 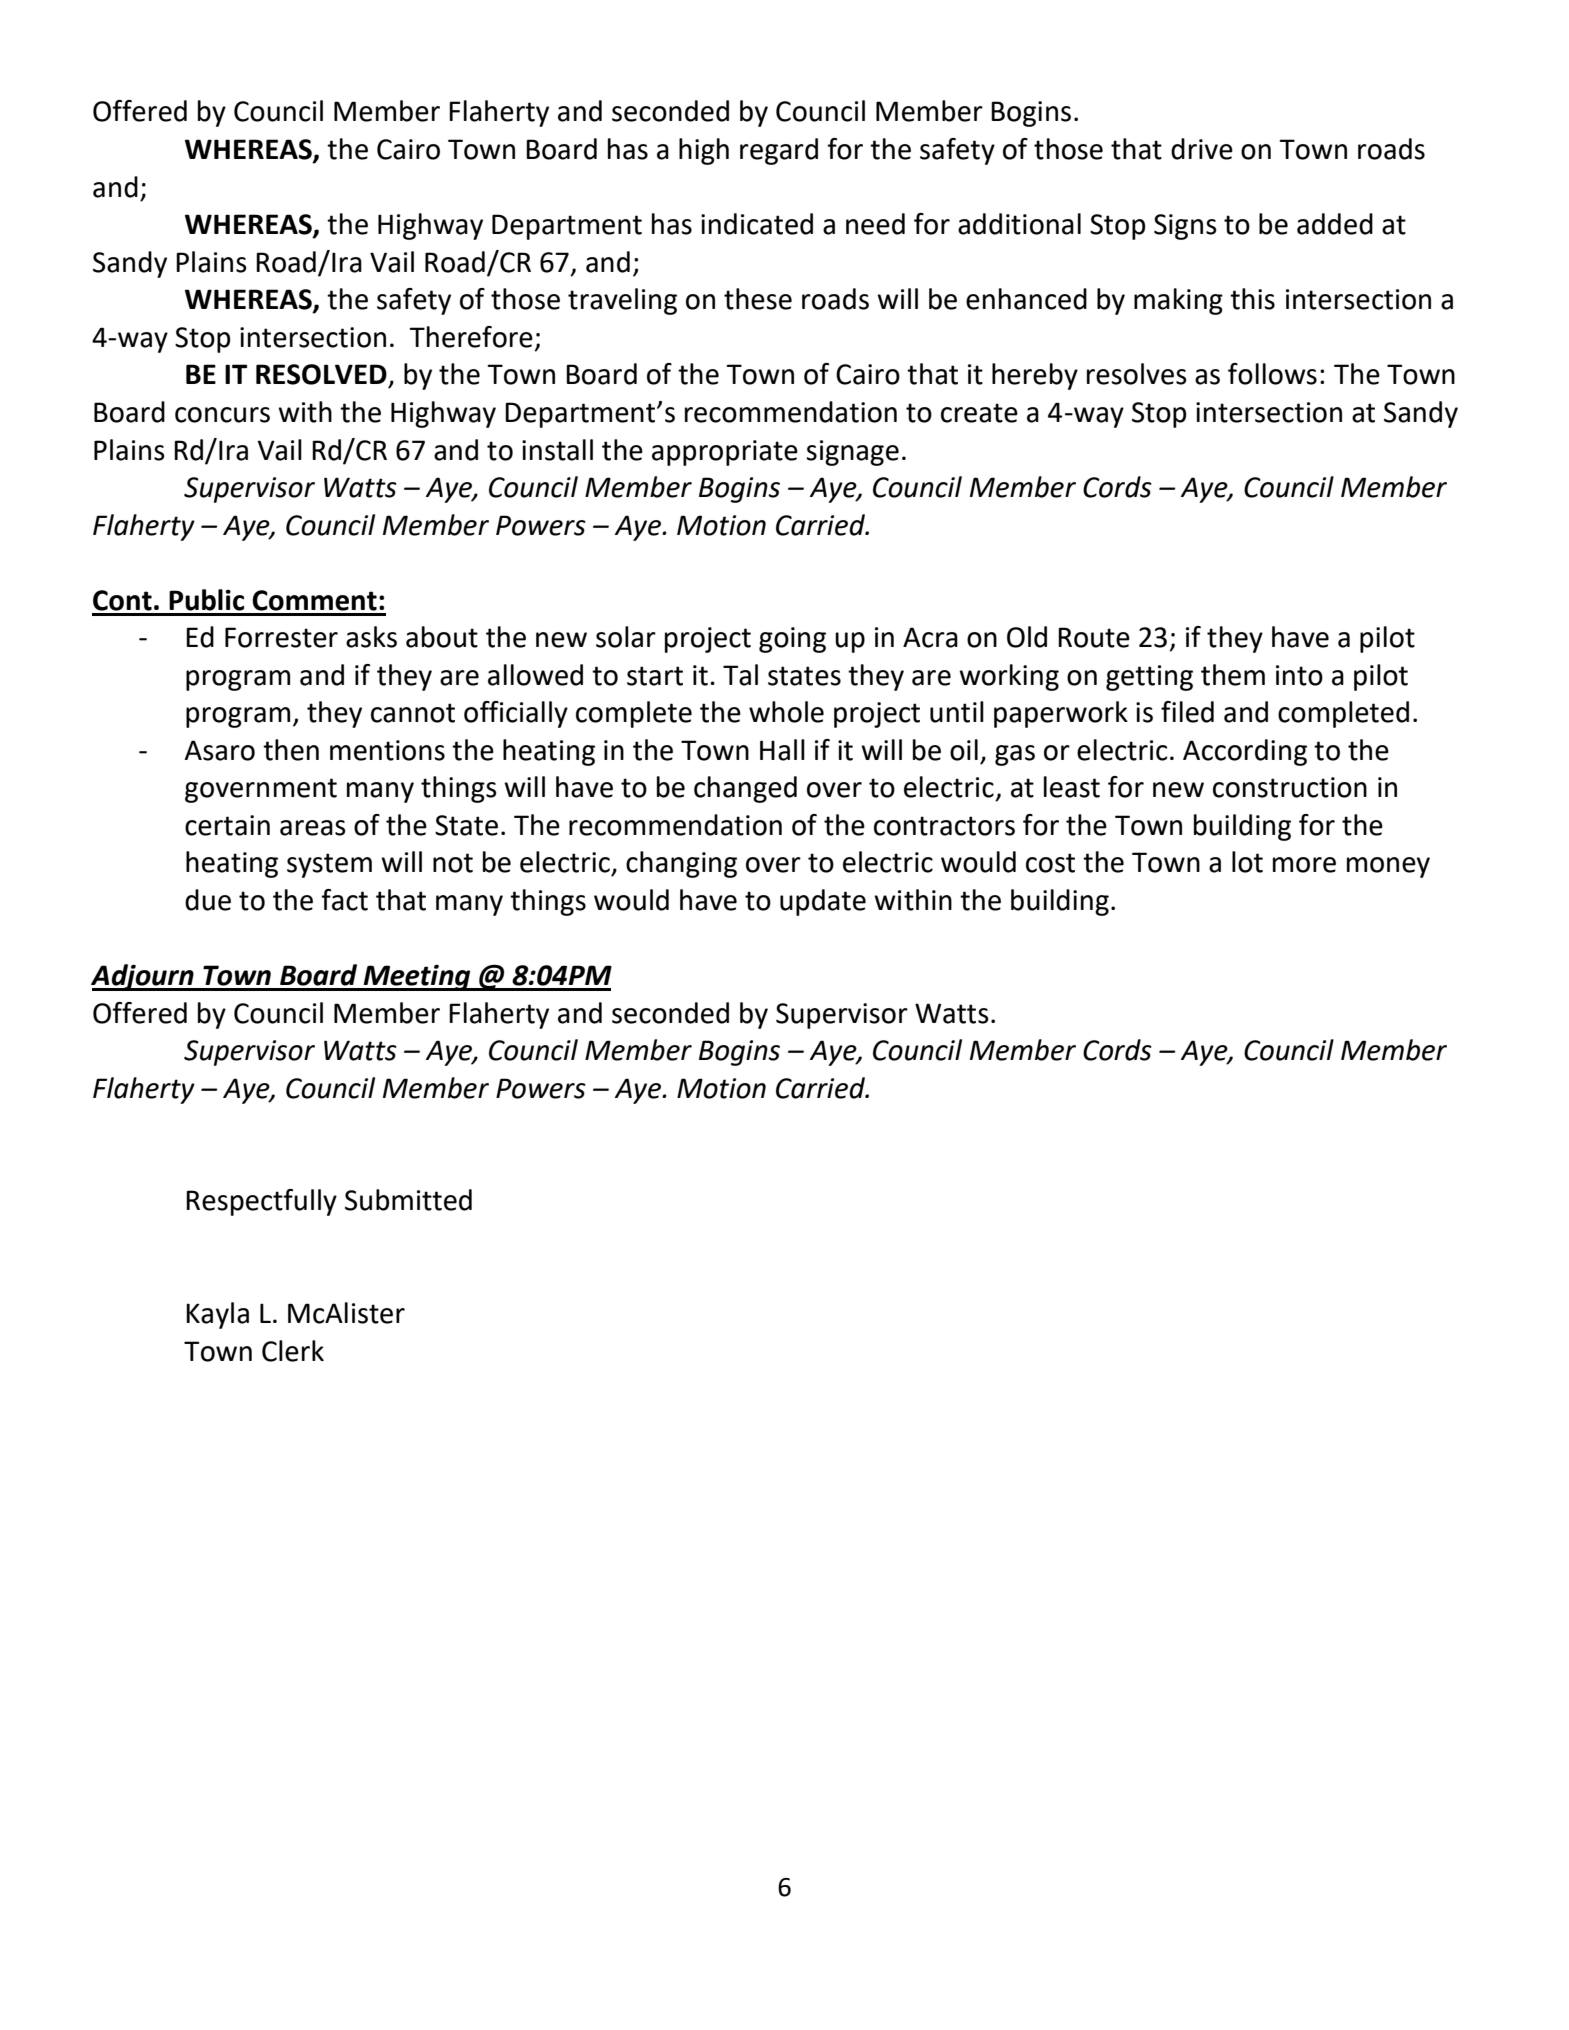 What do you see at coordinates (293, 1351) in the page?
I see `Clerk` at bounding box center [293, 1351].
